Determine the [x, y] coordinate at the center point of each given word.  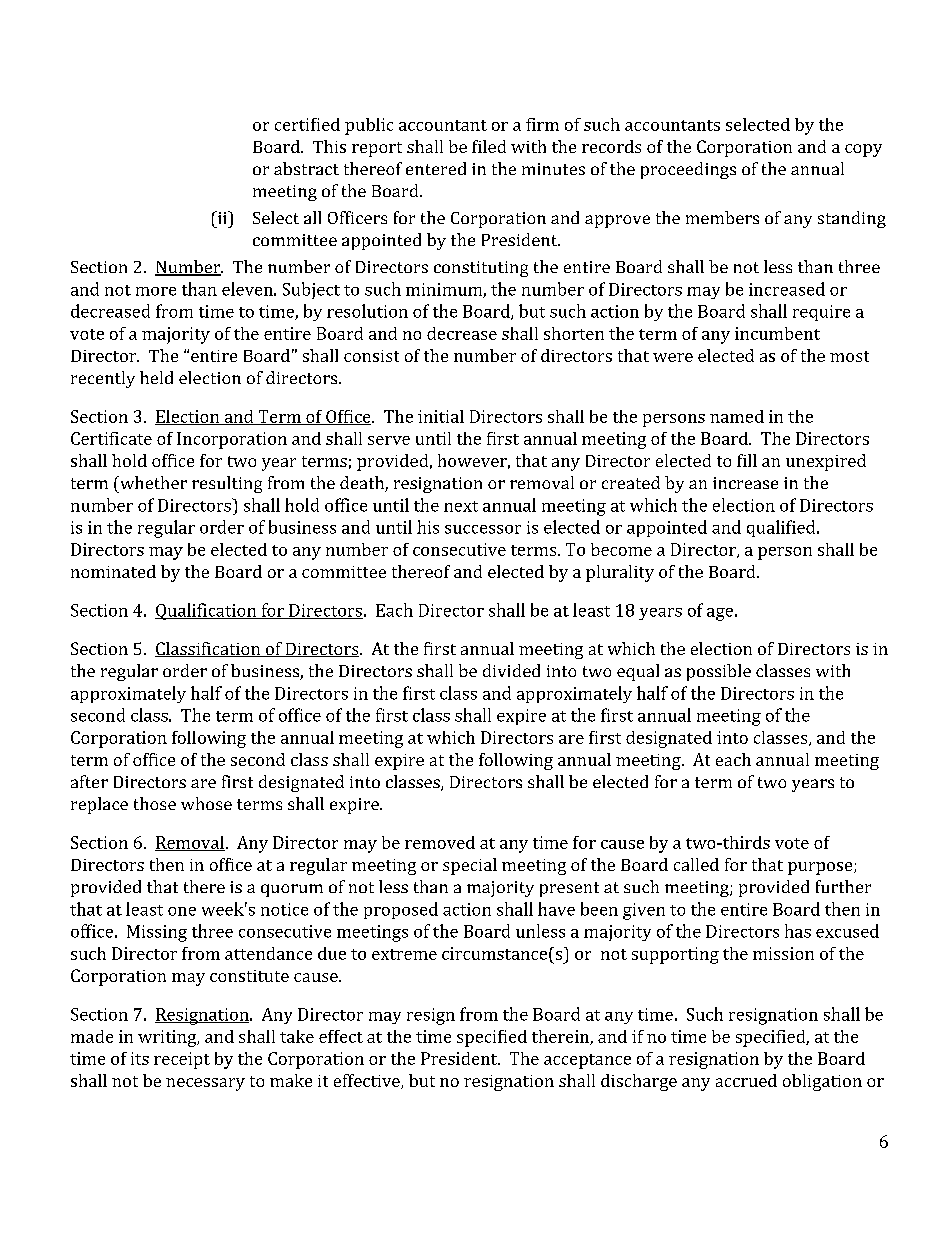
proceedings [688, 170]
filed [489, 146]
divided [511, 670]
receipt [182, 1060]
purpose [821, 868]
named [737, 416]
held [156, 377]
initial [441, 416]
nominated [113, 571]
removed [440, 842]
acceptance [587, 1061]
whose [206, 803]
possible [719, 672]
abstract [306, 168]
